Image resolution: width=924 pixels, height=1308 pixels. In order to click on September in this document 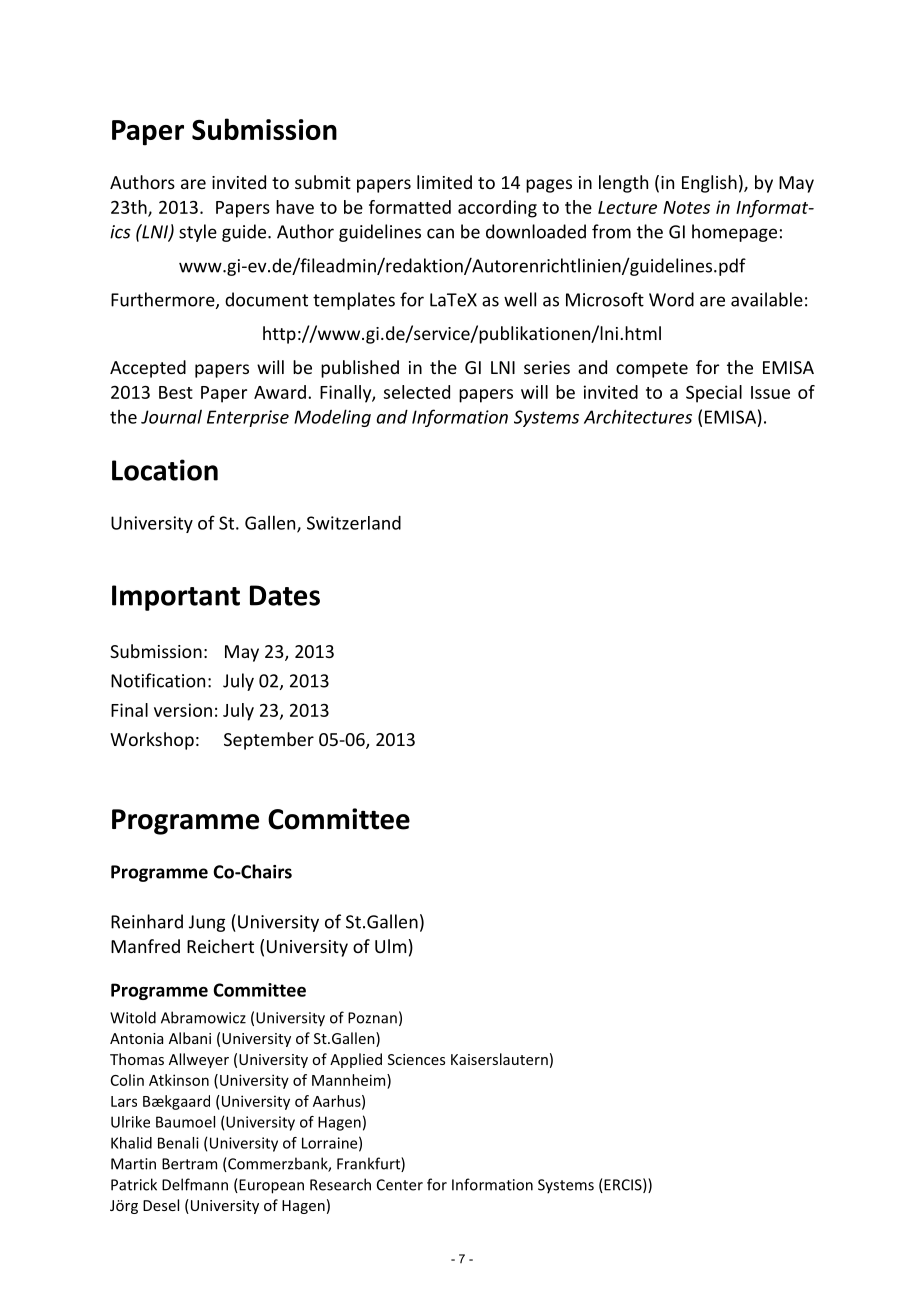, I will do `click(269, 741)`.
